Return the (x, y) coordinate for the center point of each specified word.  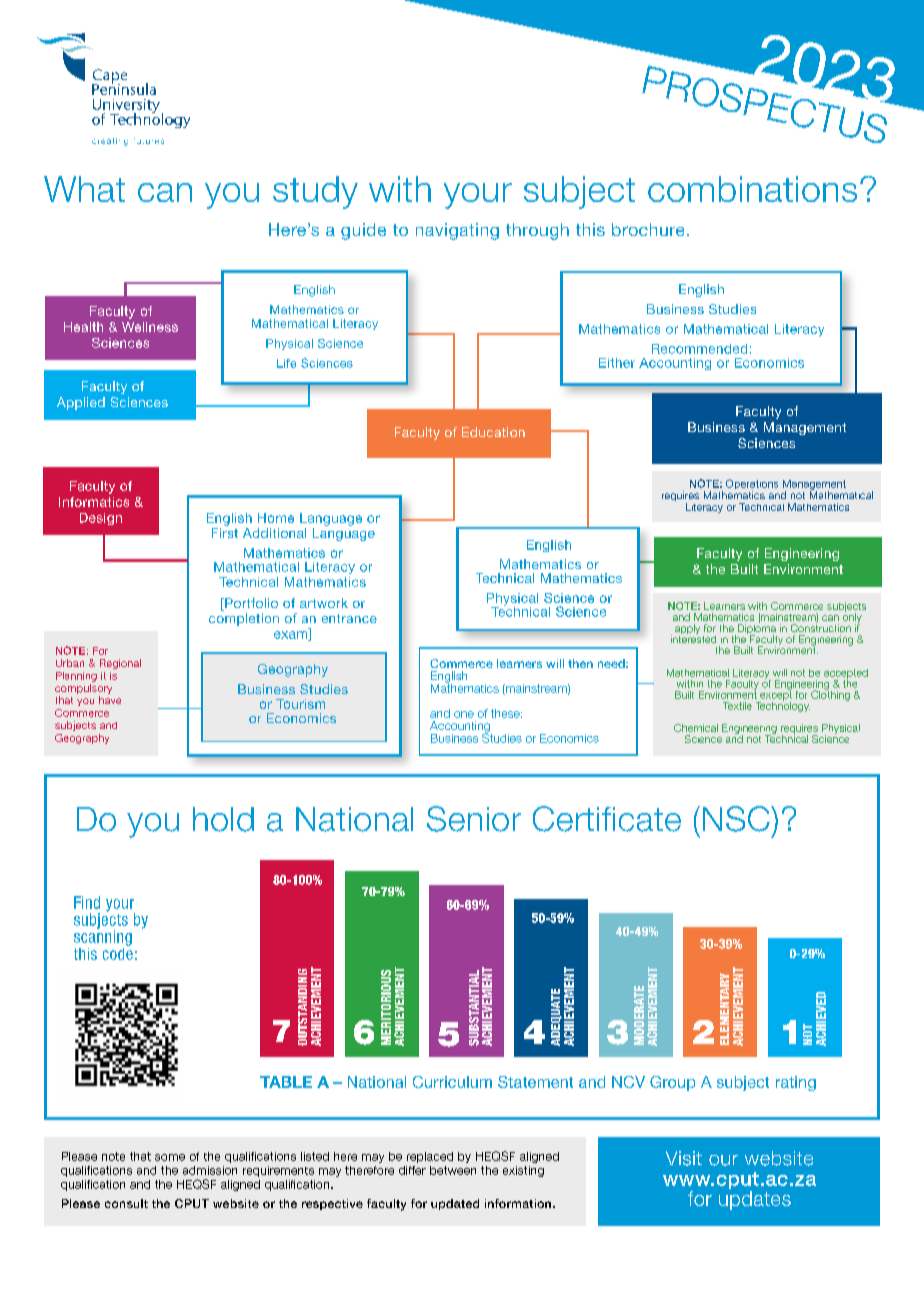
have (110, 700)
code (118, 952)
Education (493, 432)
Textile (737, 706)
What (84, 189)
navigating (457, 231)
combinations (752, 189)
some (170, 1157)
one (464, 714)
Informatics (94, 502)
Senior (474, 819)
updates (755, 1200)
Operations (752, 485)
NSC (737, 819)
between (453, 1170)
